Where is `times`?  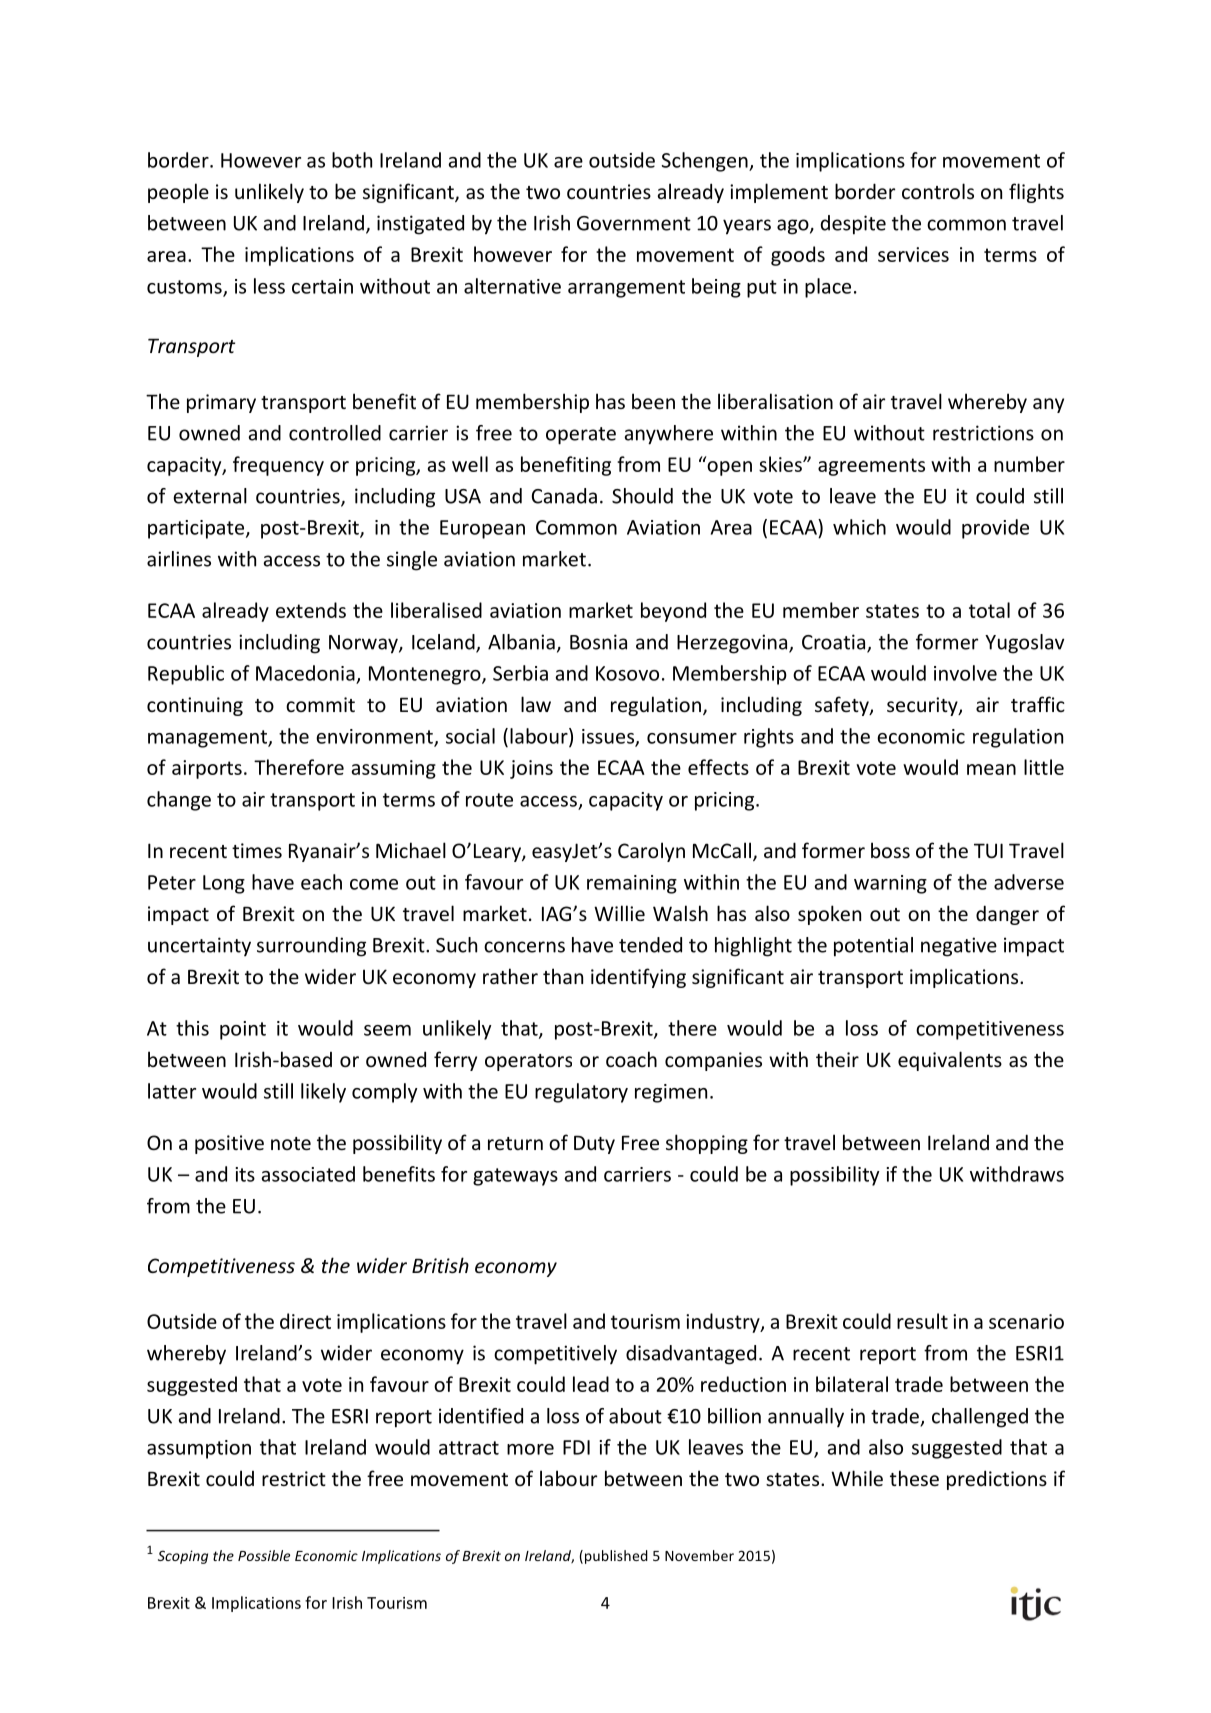
times is located at coordinates (257, 850).
